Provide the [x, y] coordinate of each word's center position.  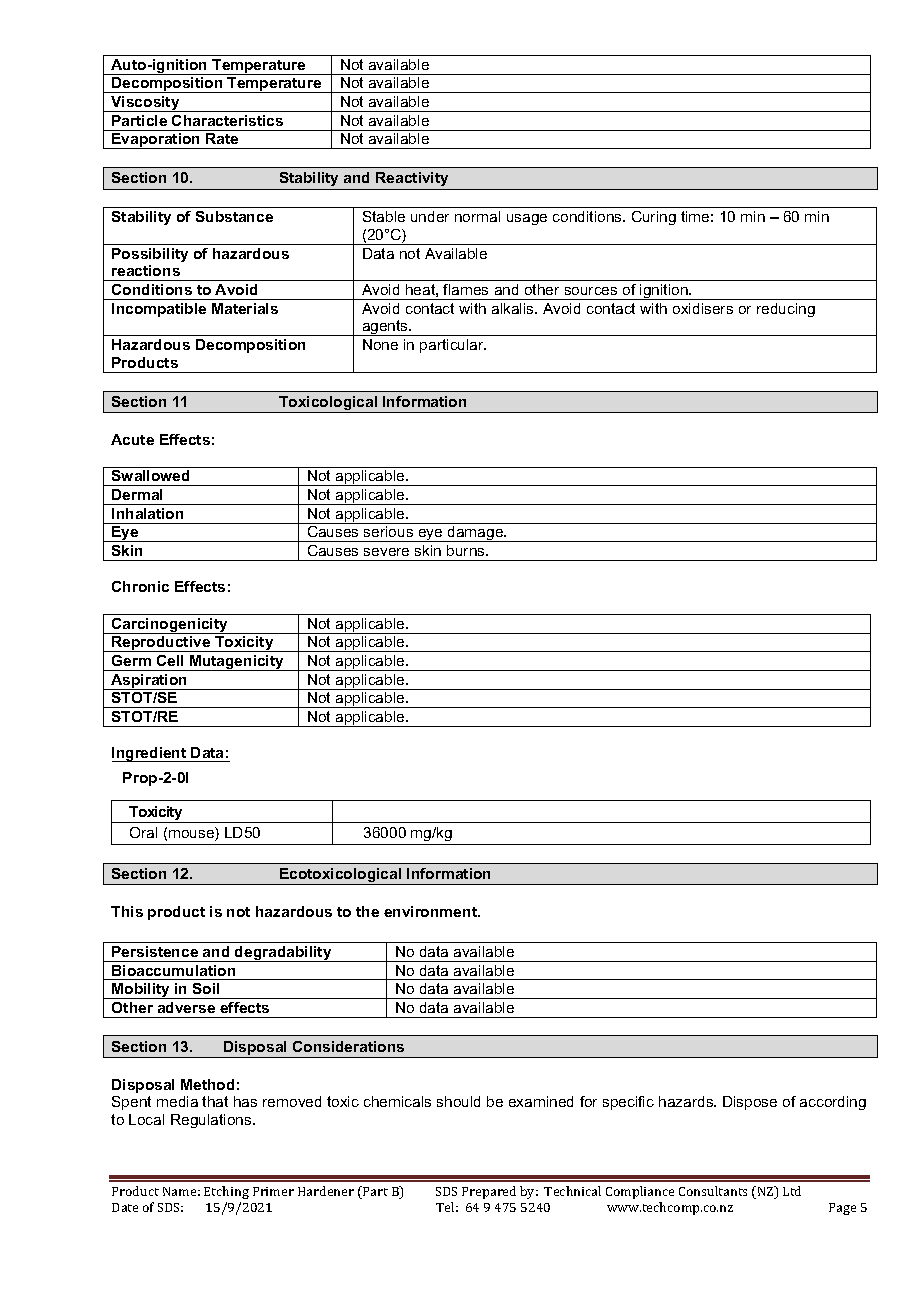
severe [386, 552]
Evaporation [156, 141]
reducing [786, 310]
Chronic [140, 586]
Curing [654, 218]
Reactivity [412, 179]
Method [207, 1084]
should [458, 1101]
